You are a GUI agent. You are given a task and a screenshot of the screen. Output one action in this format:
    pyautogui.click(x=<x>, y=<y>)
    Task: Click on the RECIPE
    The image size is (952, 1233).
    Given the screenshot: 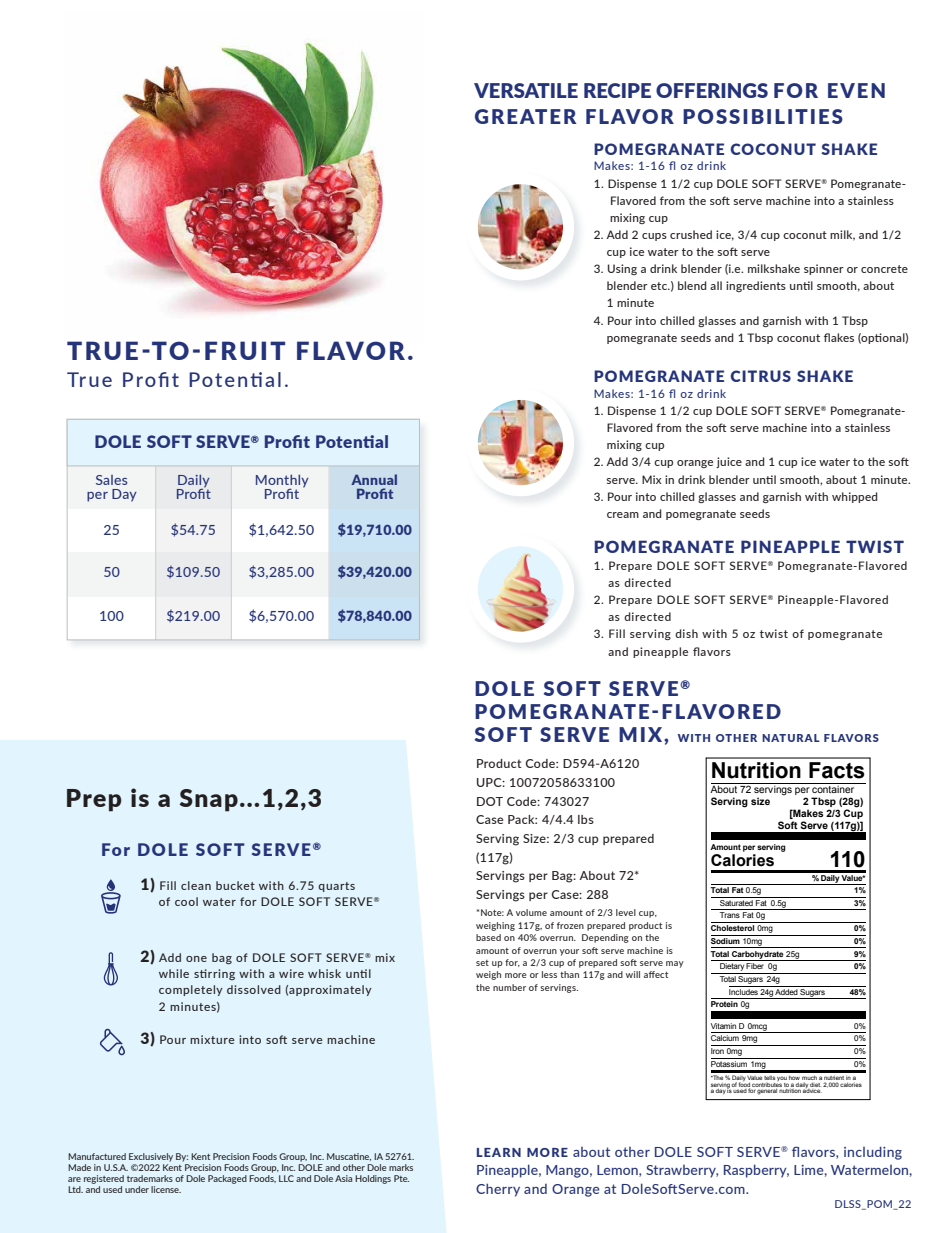 What is the action you would take?
    pyautogui.click(x=617, y=90)
